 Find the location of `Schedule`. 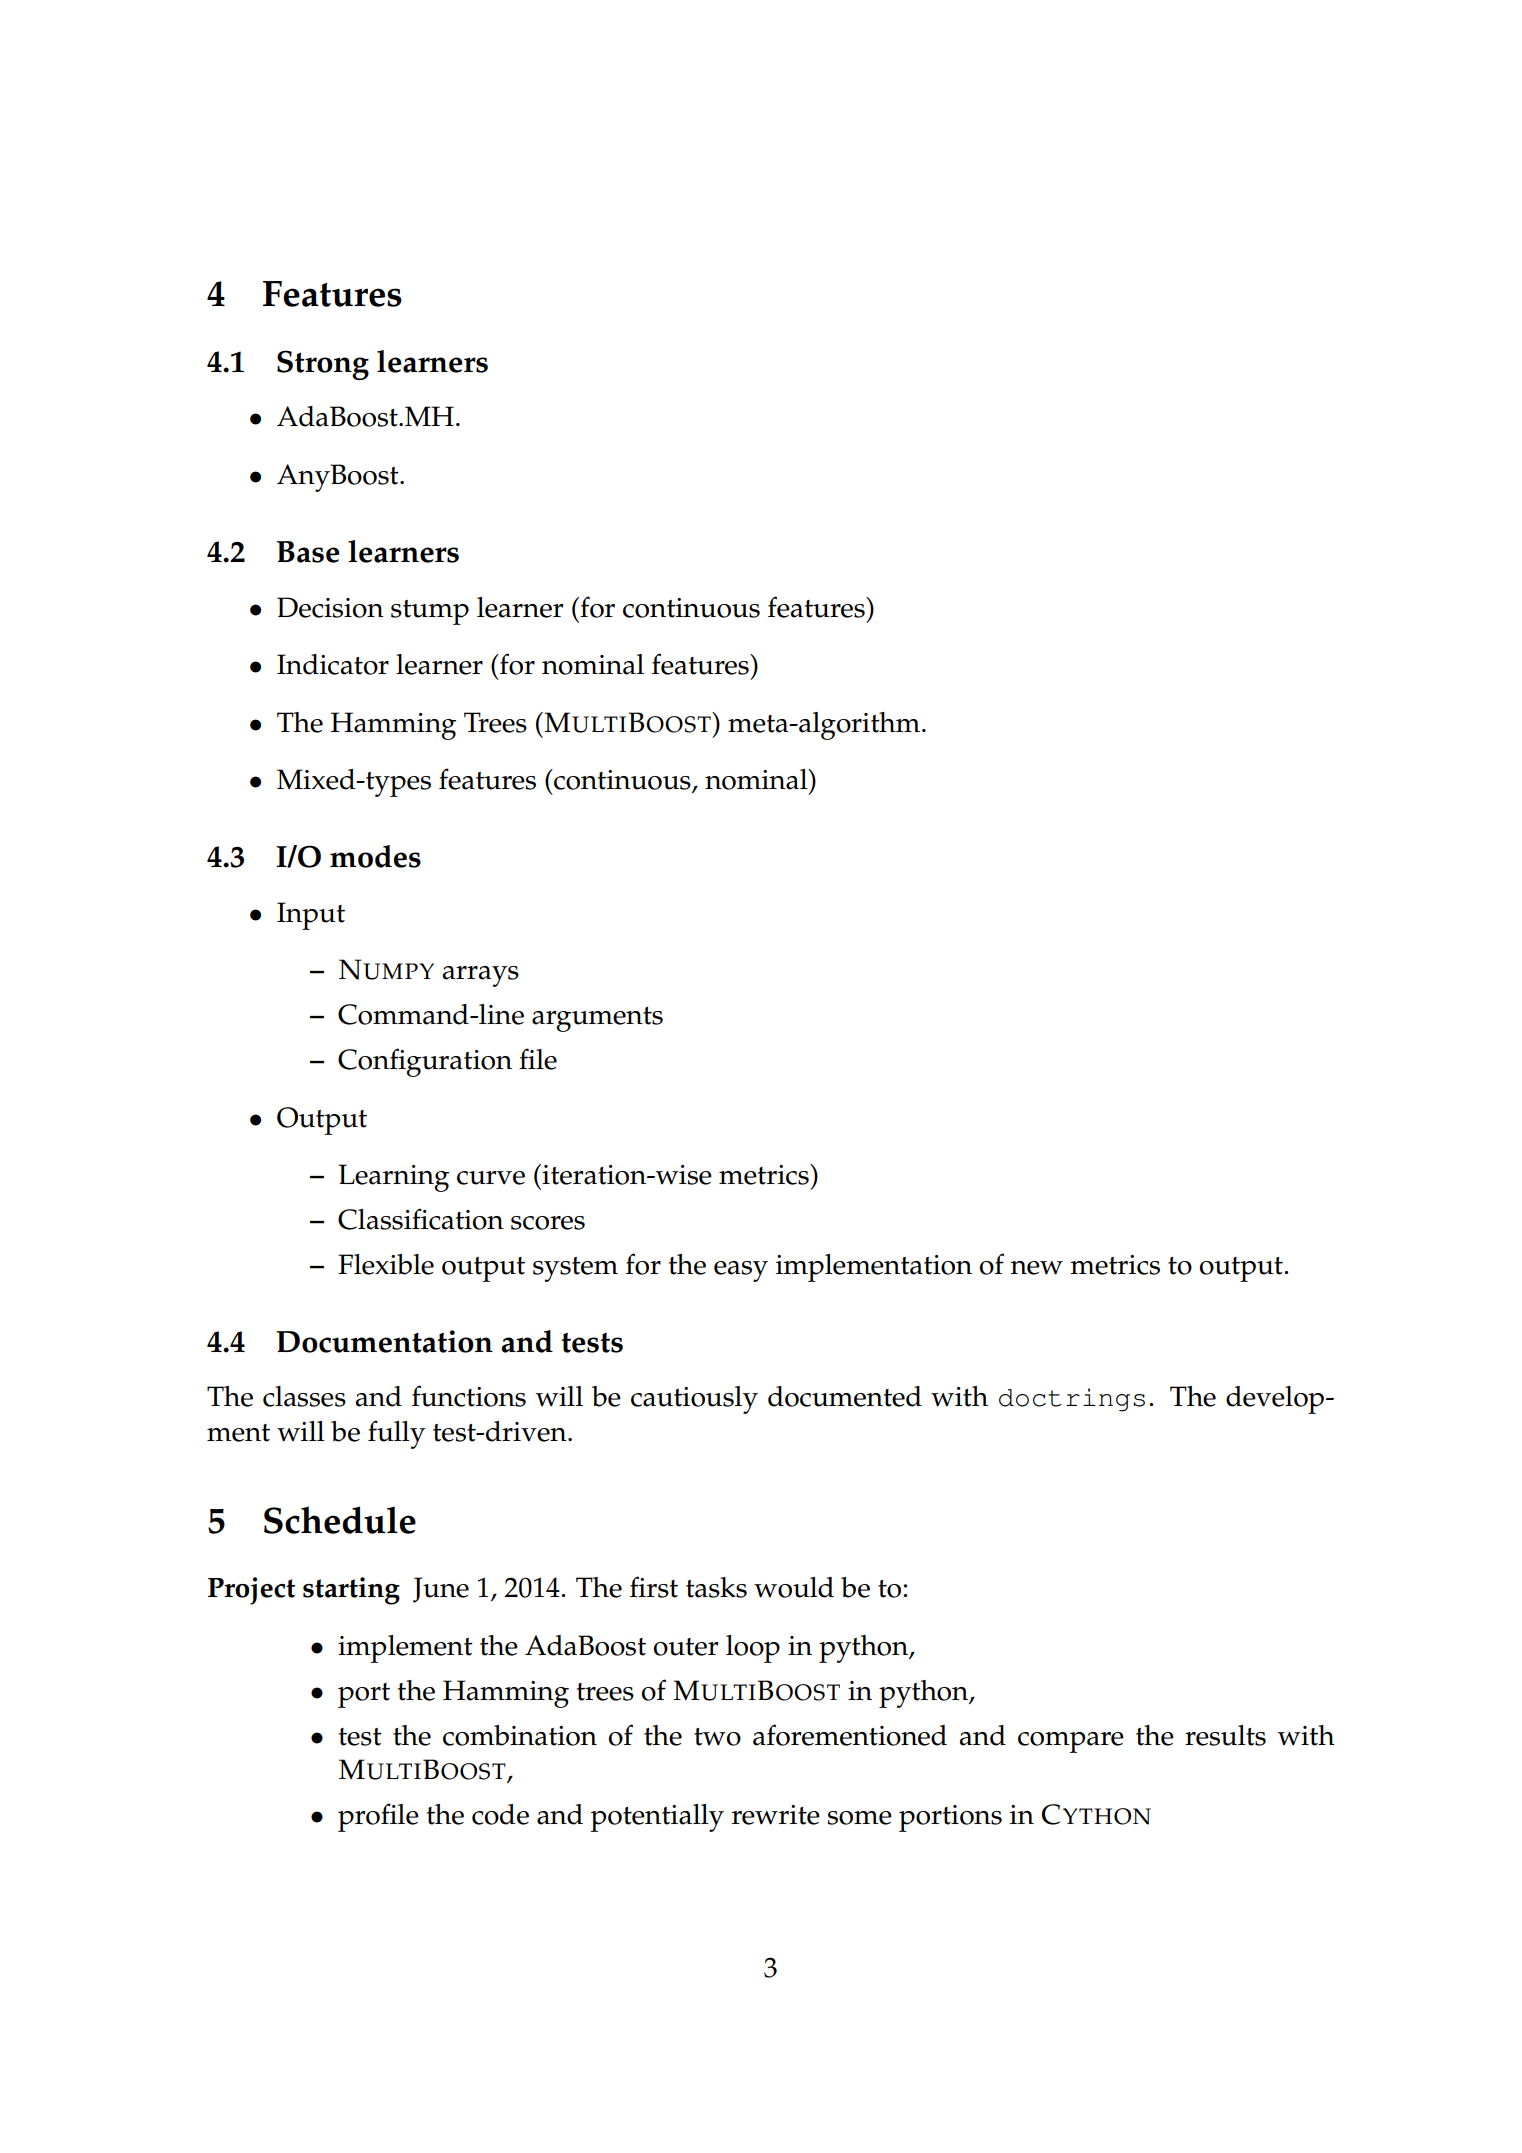

Schedule is located at coordinates (340, 1520).
